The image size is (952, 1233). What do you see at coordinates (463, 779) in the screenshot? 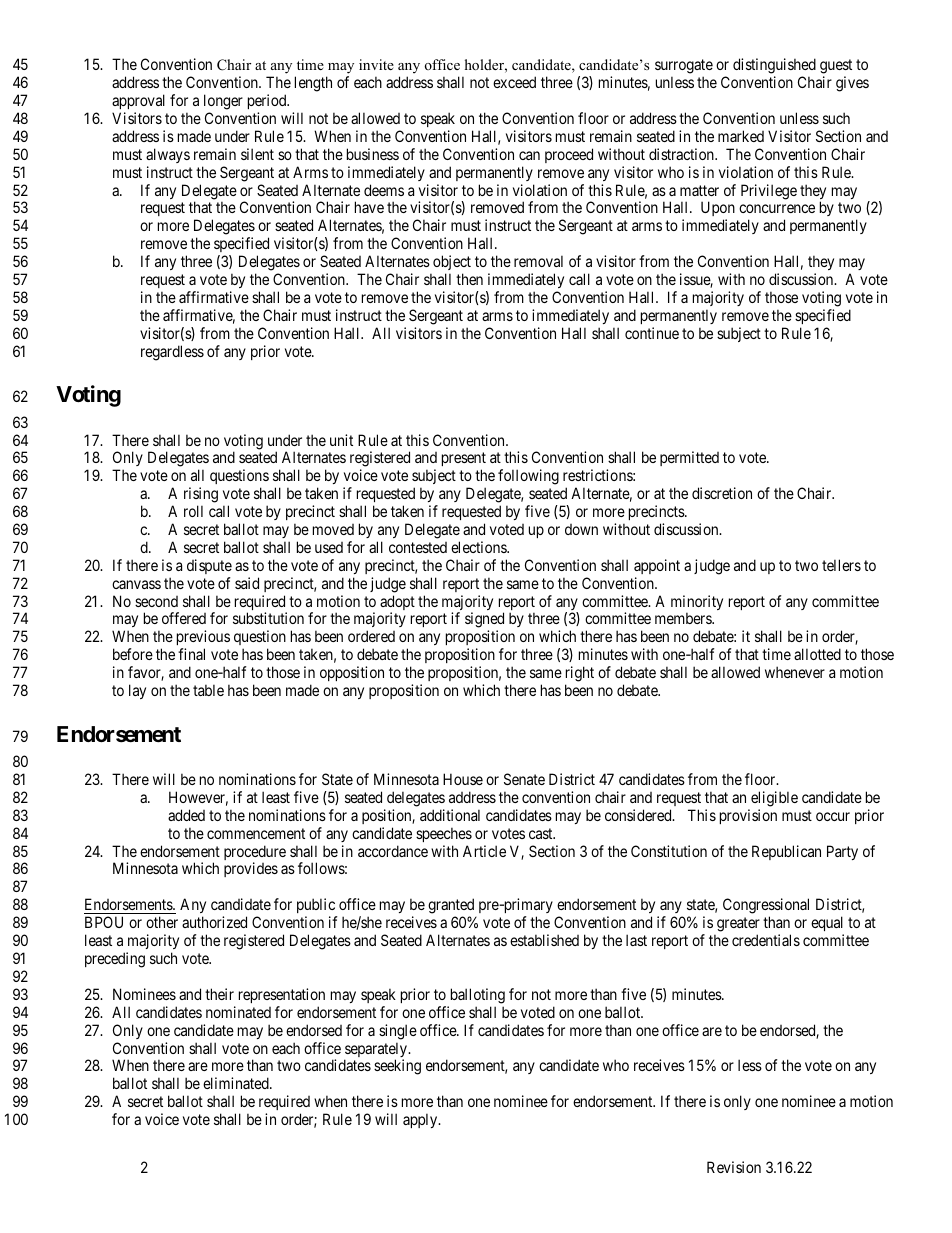
I see `House` at bounding box center [463, 779].
